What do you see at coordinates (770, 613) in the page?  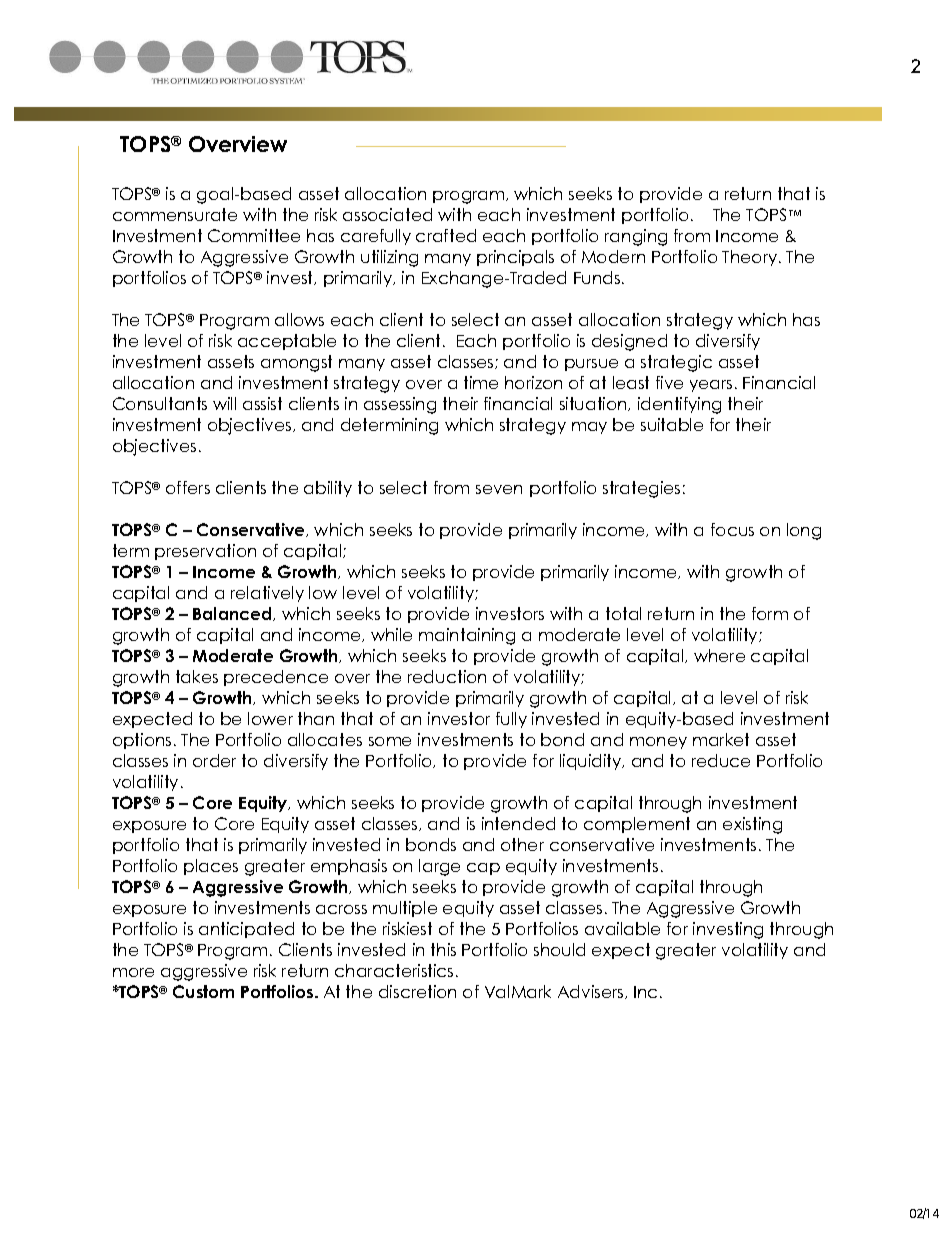 I see `form` at bounding box center [770, 613].
